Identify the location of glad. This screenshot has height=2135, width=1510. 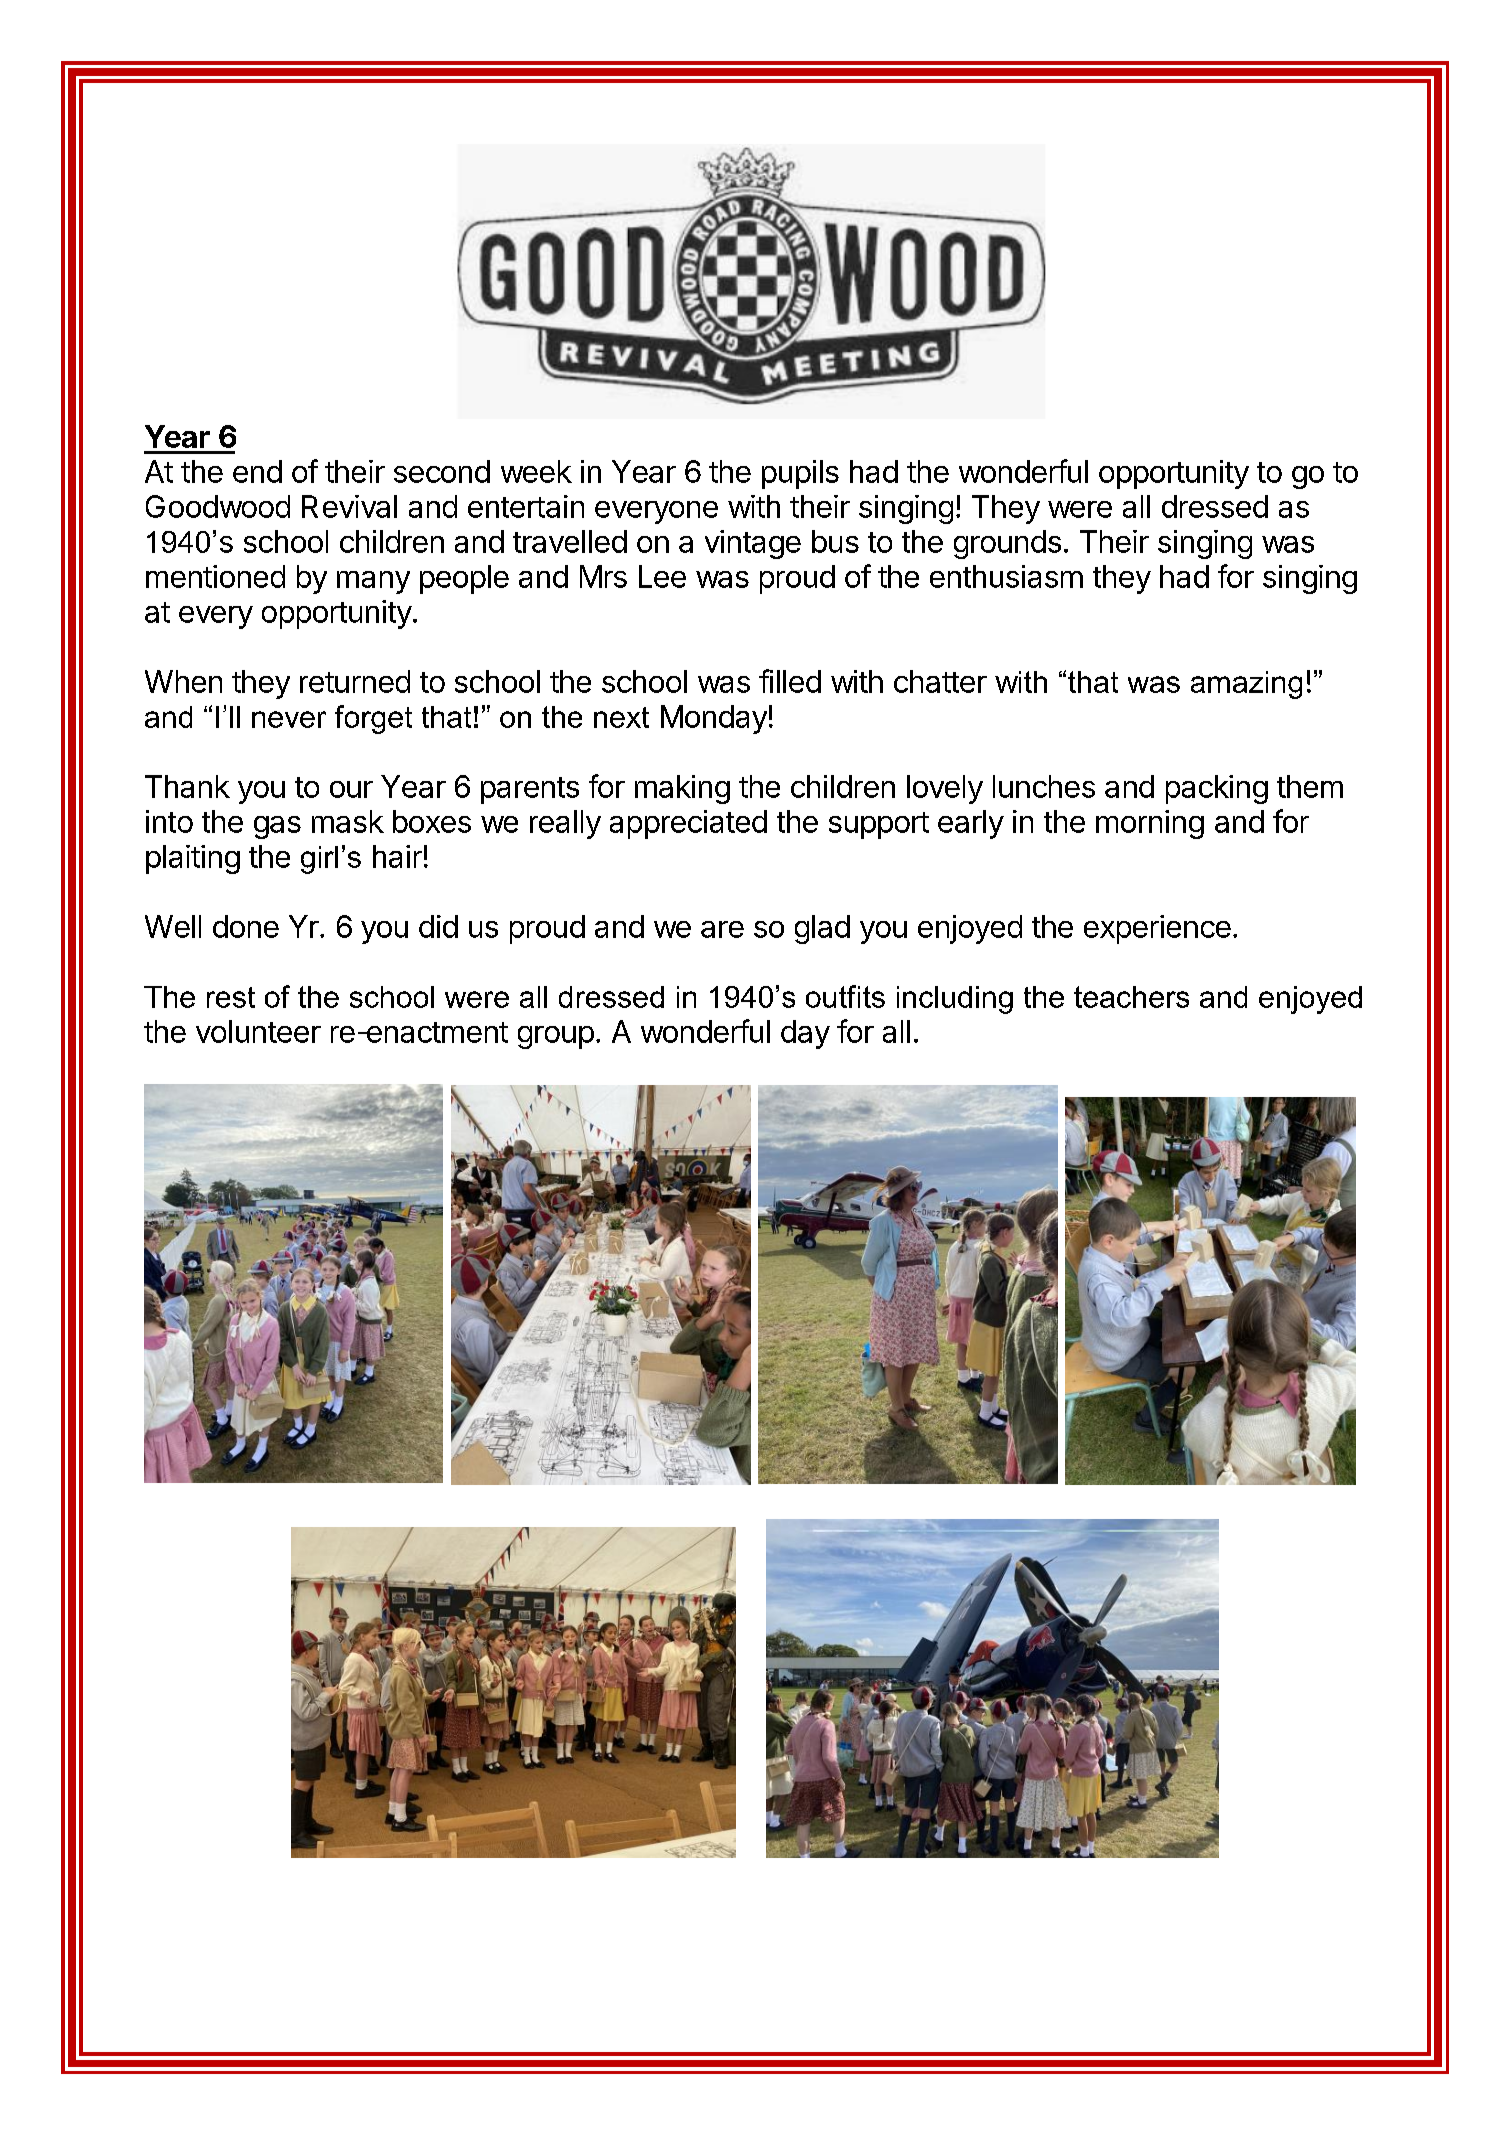
(822, 929).
